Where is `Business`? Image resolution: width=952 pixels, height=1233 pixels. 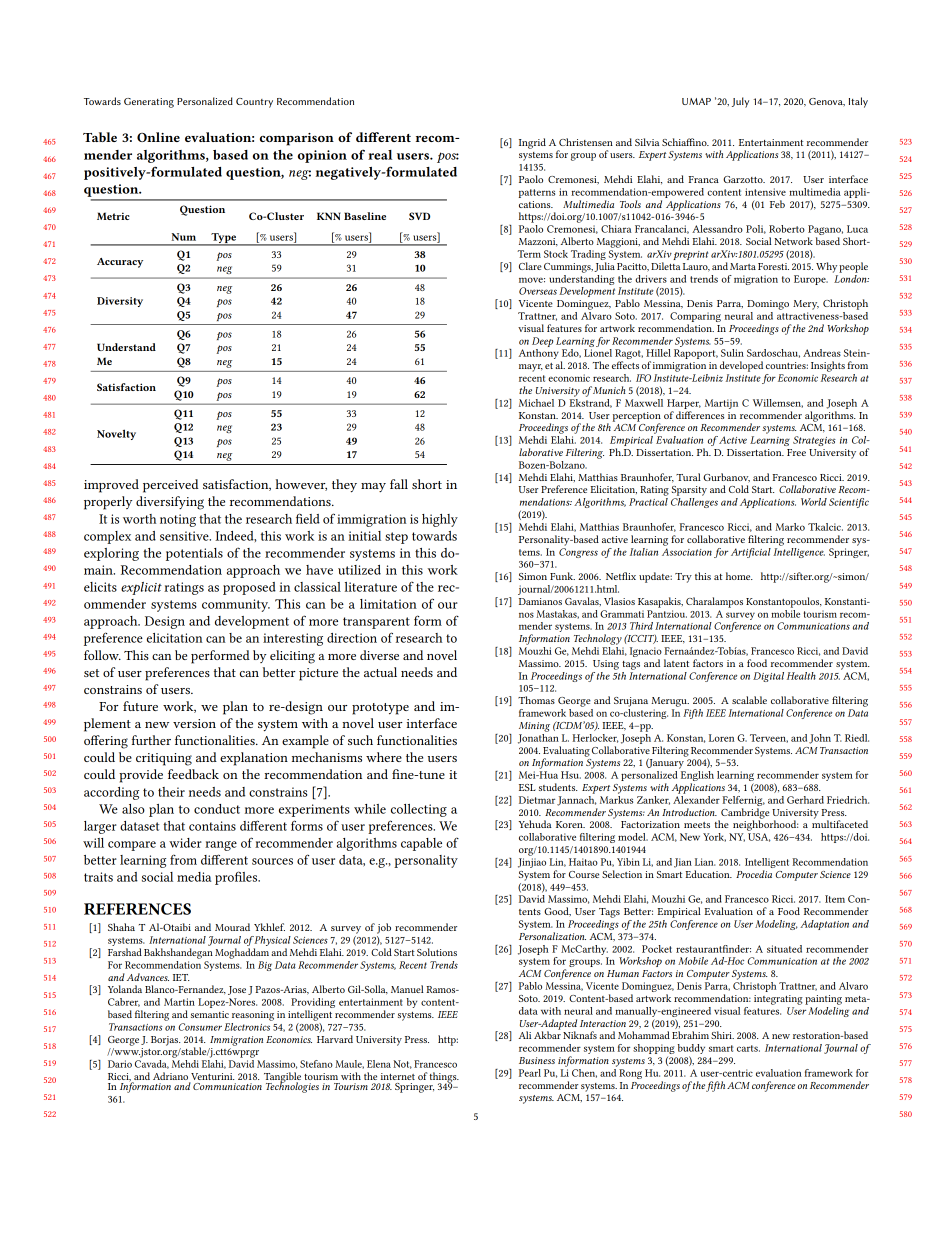 Business is located at coordinates (537, 1060).
